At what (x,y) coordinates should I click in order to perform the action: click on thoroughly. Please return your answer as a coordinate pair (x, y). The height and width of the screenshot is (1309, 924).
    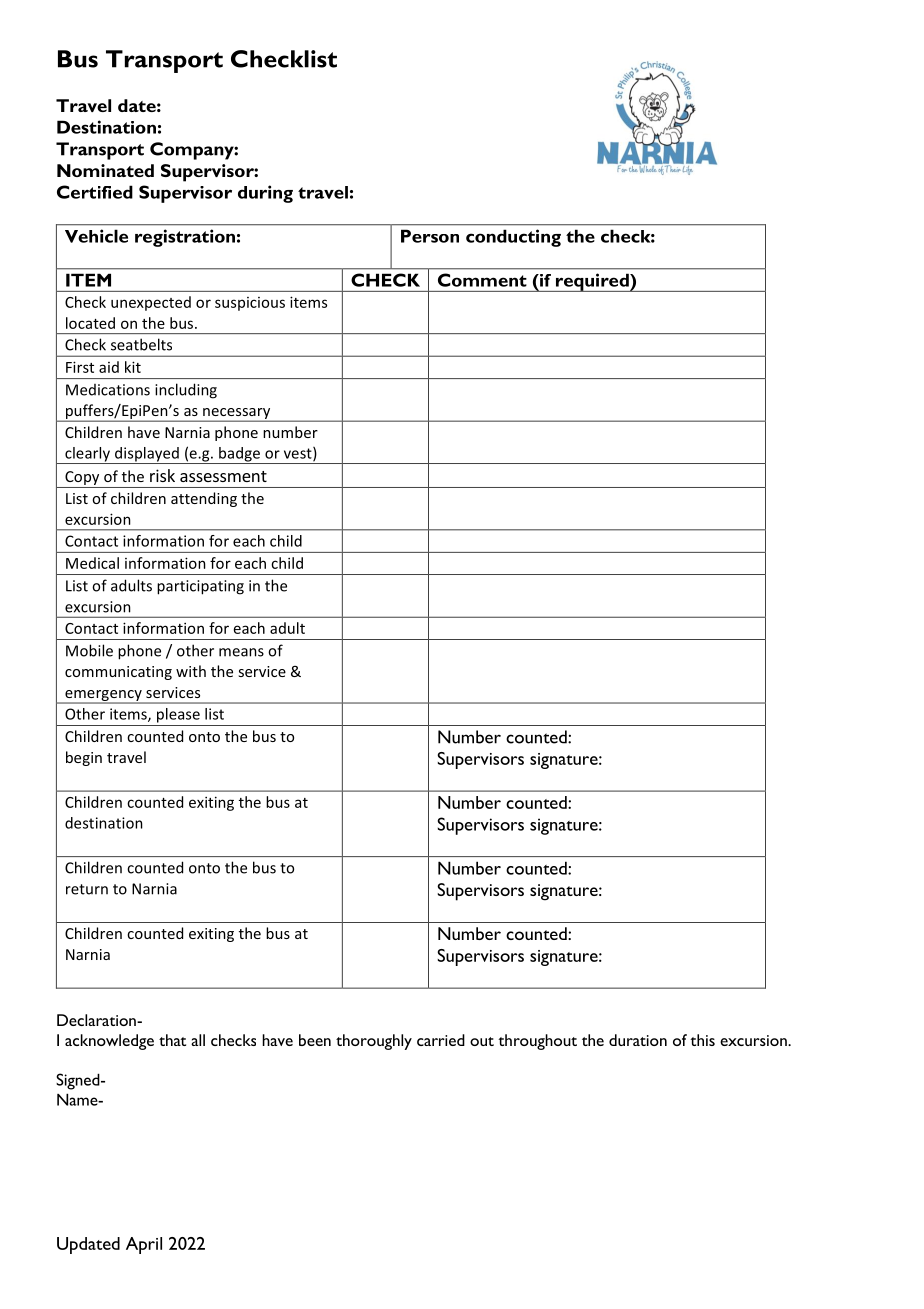
    Looking at the image, I should click on (374, 1042).
